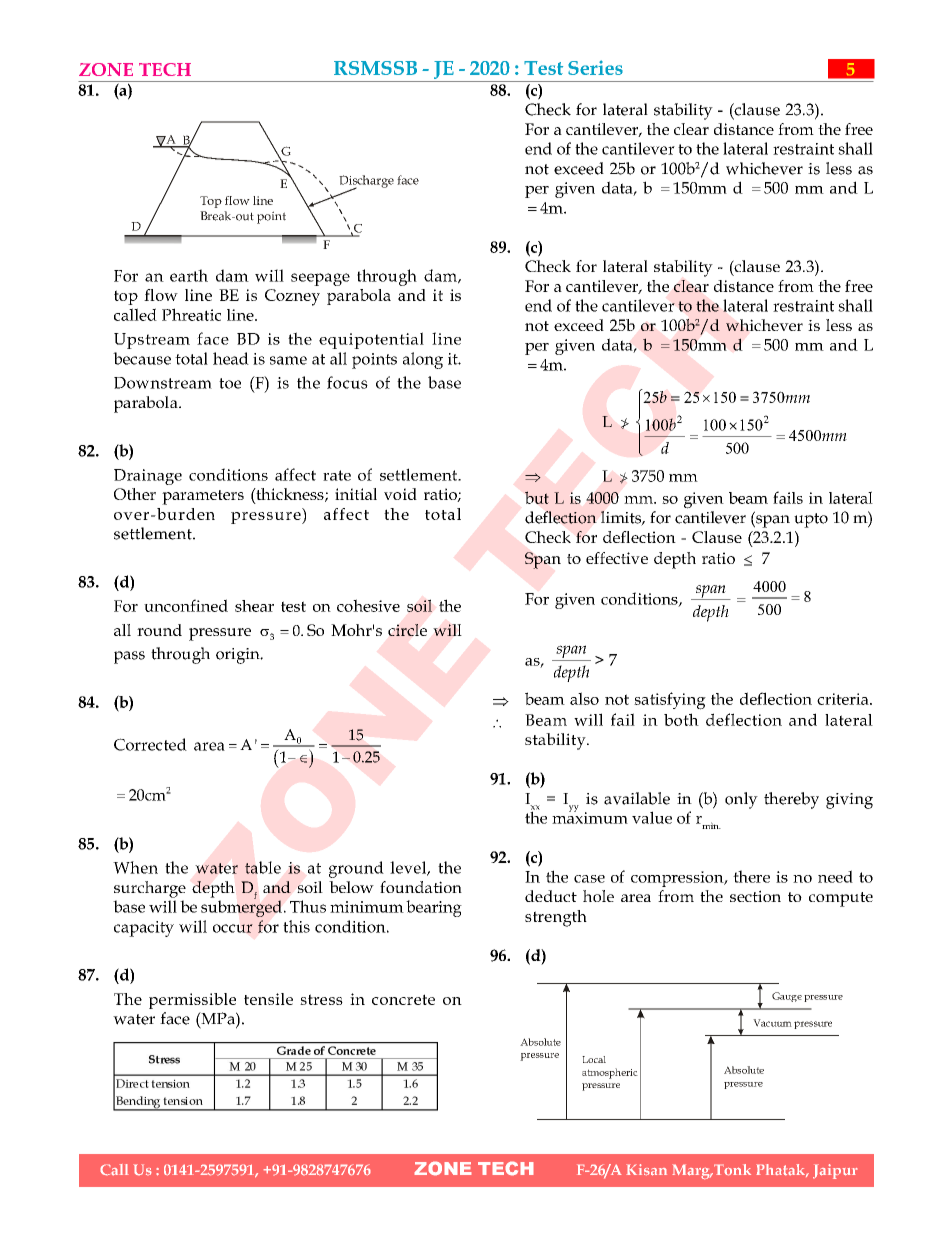  What do you see at coordinates (347, 382) in the image?
I see `focus` at bounding box center [347, 382].
